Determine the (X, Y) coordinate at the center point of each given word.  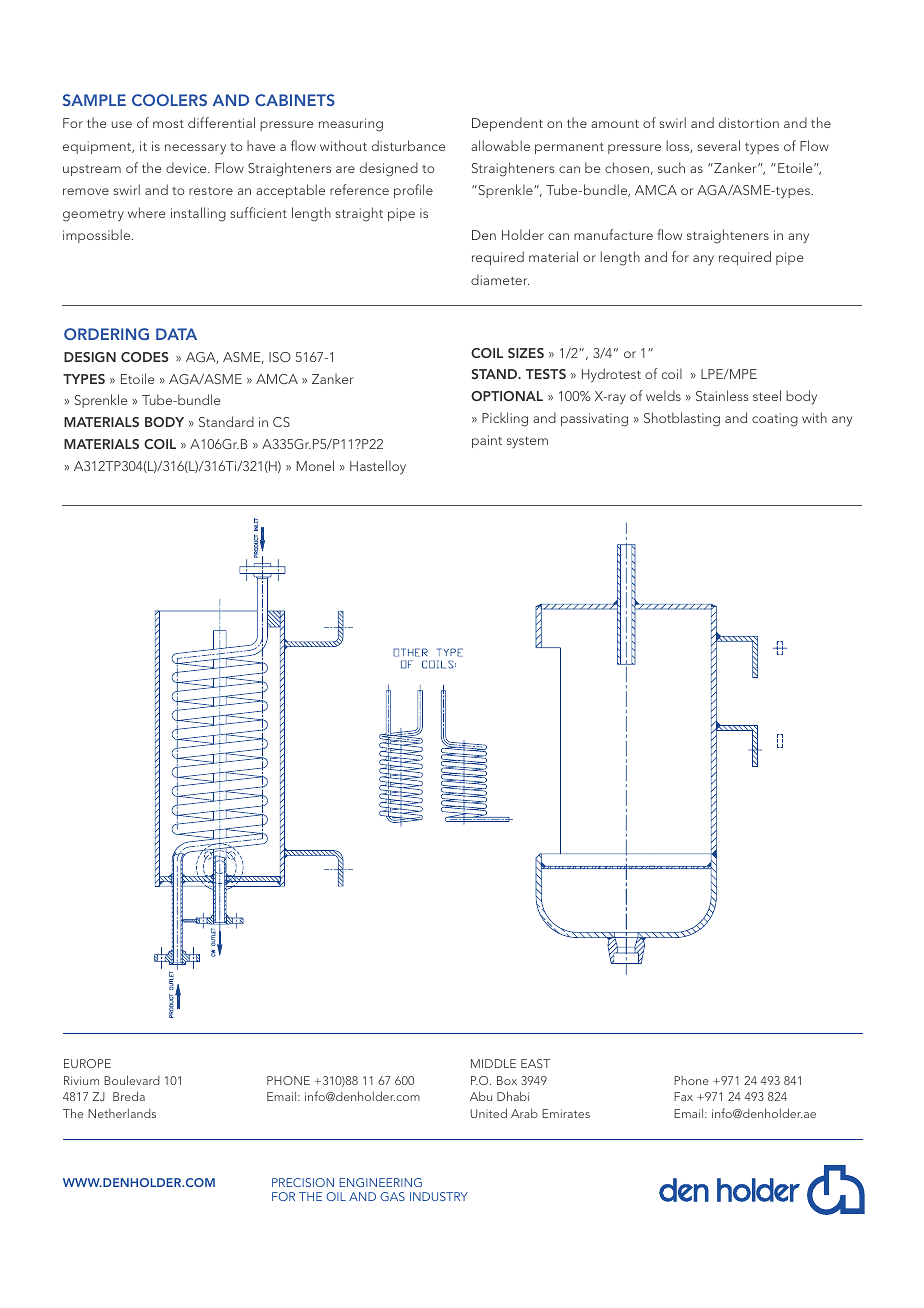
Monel (315, 465)
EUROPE (87, 1063)
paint (487, 441)
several (718, 145)
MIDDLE (493, 1063)
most (168, 124)
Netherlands (122, 1113)
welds (663, 395)
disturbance (409, 145)
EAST (535, 1063)
